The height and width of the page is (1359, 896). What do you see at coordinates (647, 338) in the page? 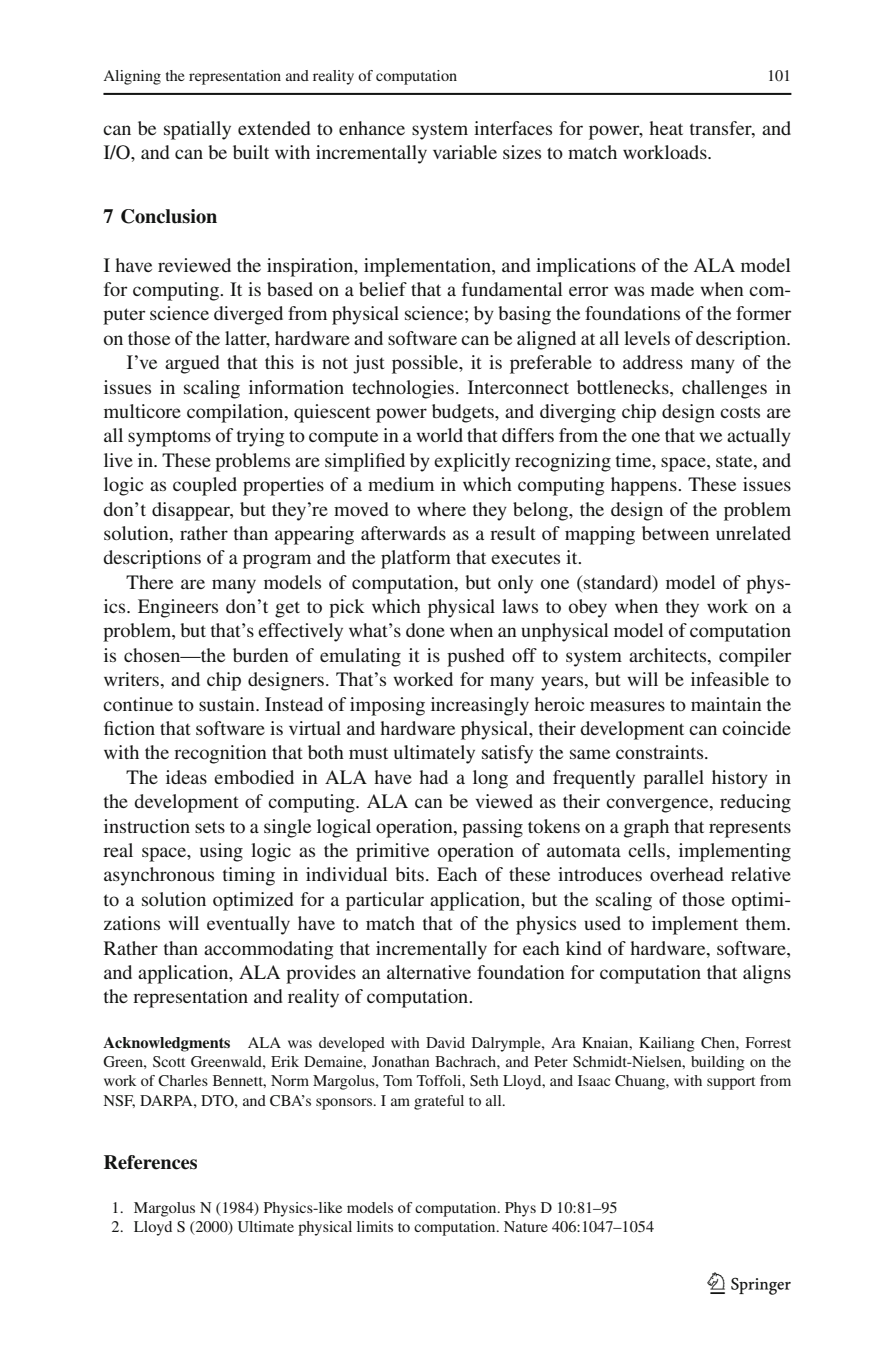
I see `levels` at bounding box center [647, 338].
